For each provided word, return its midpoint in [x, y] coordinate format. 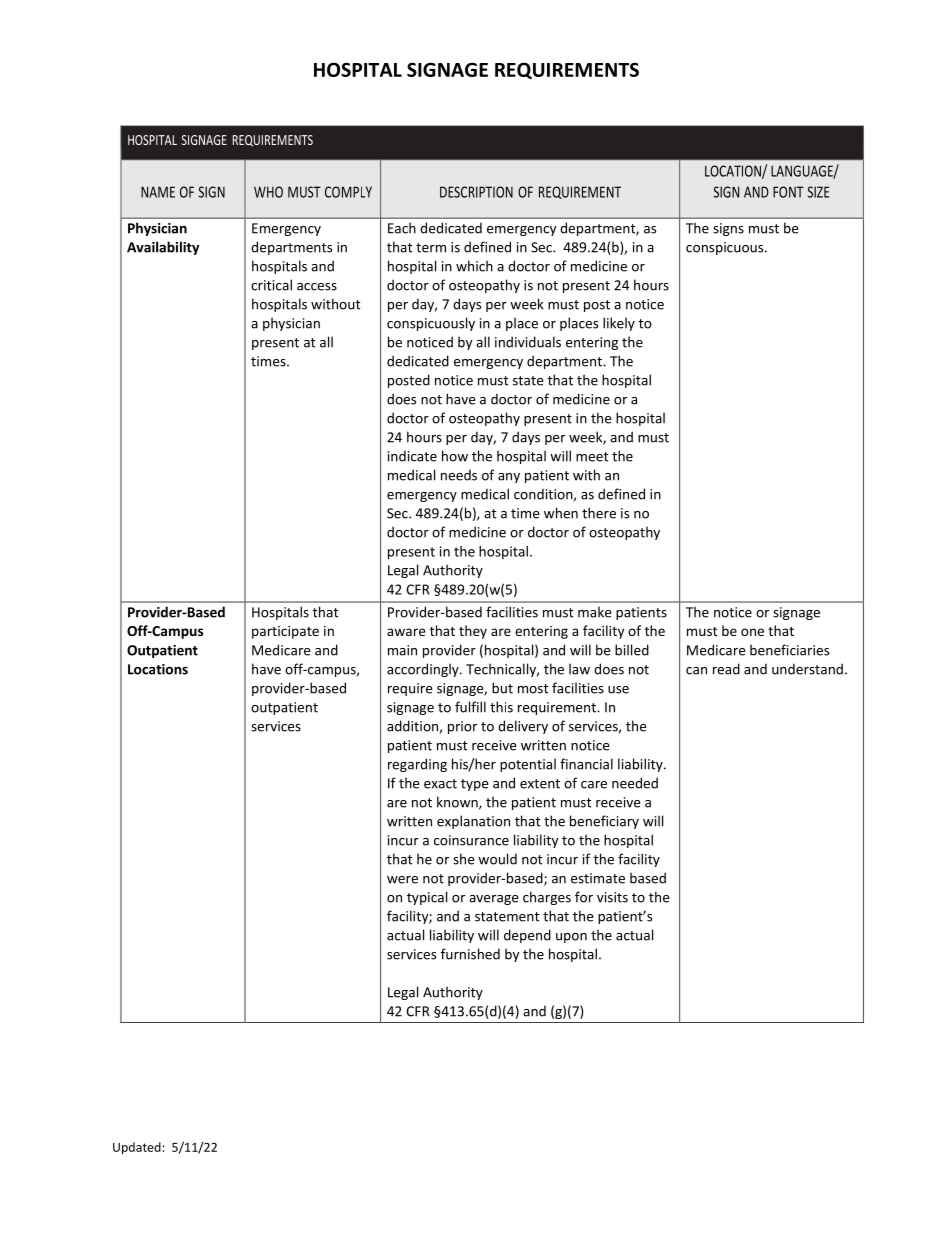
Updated [137, 1148]
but [502, 688]
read [726, 669]
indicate [412, 456]
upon [571, 938]
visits [612, 897]
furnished [470, 954]
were [402, 880]
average [493, 900]
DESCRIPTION [476, 192]
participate [285, 632]
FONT [788, 192]
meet [592, 457]
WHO [268, 192]
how [455, 456]
